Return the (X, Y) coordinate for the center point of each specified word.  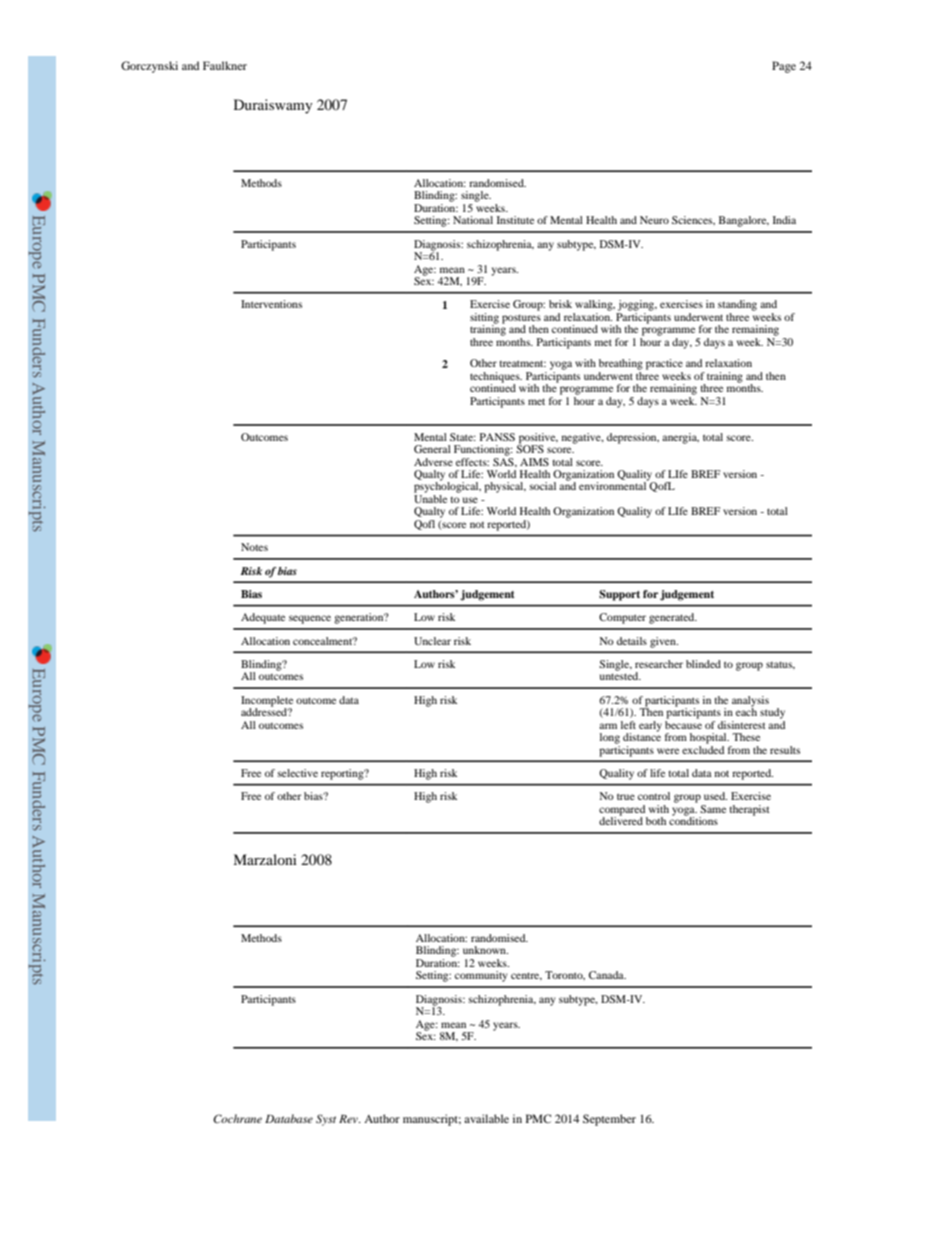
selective (298, 773)
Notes (254, 547)
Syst (326, 1120)
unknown (485, 950)
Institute (515, 220)
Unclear (432, 641)
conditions (693, 820)
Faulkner (225, 65)
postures (521, 320)
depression (633, 438)
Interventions (271, 304)
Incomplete (267, 702)
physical (505, 487)
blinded (703, 664)
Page (784, 67)
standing (737, 305)
